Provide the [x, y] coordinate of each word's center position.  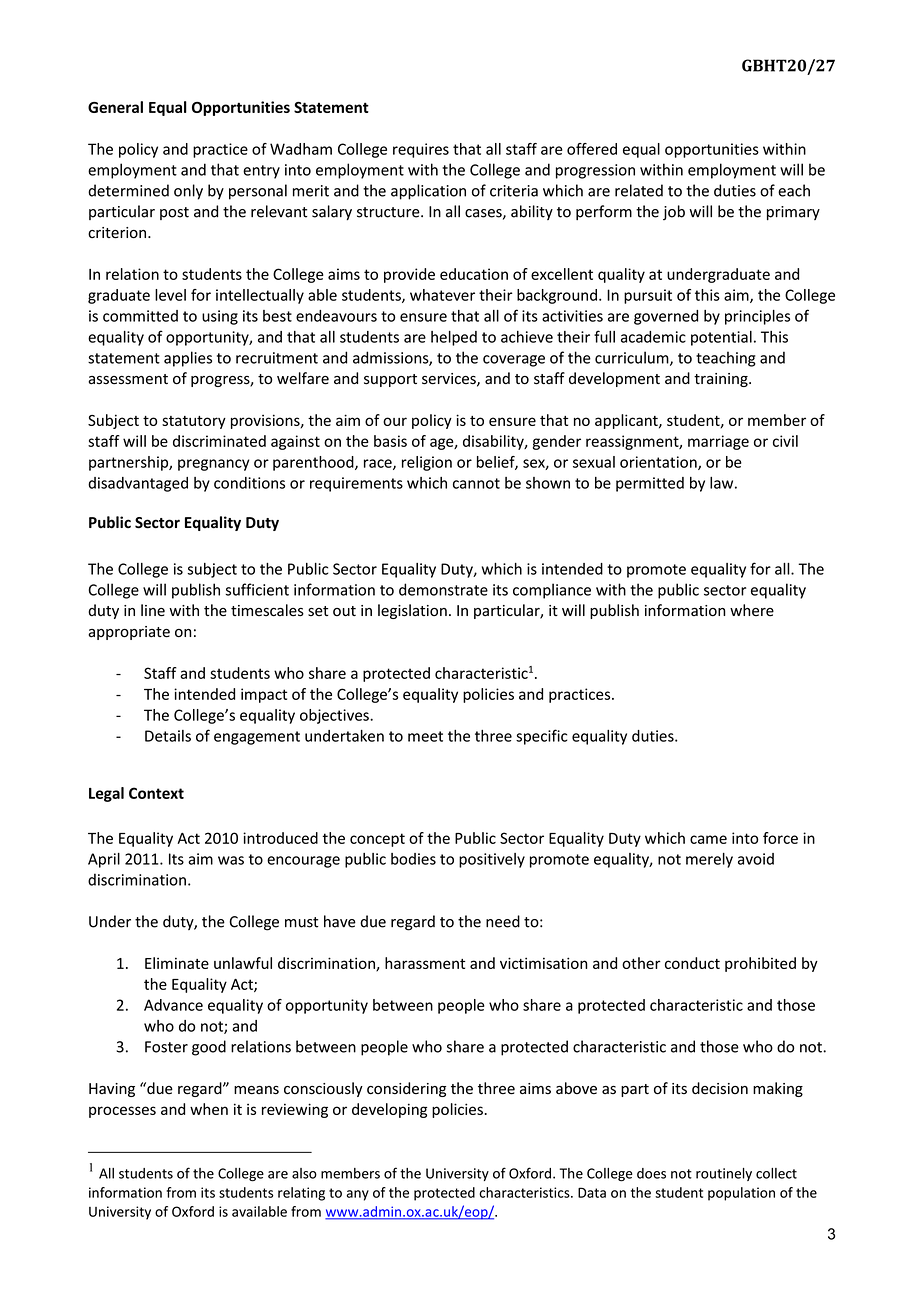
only [188, 192]
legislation [412, 611]
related [639, 190]
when [209, 1109]
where [752, 610]
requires [421, 150]
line [153, 610]
